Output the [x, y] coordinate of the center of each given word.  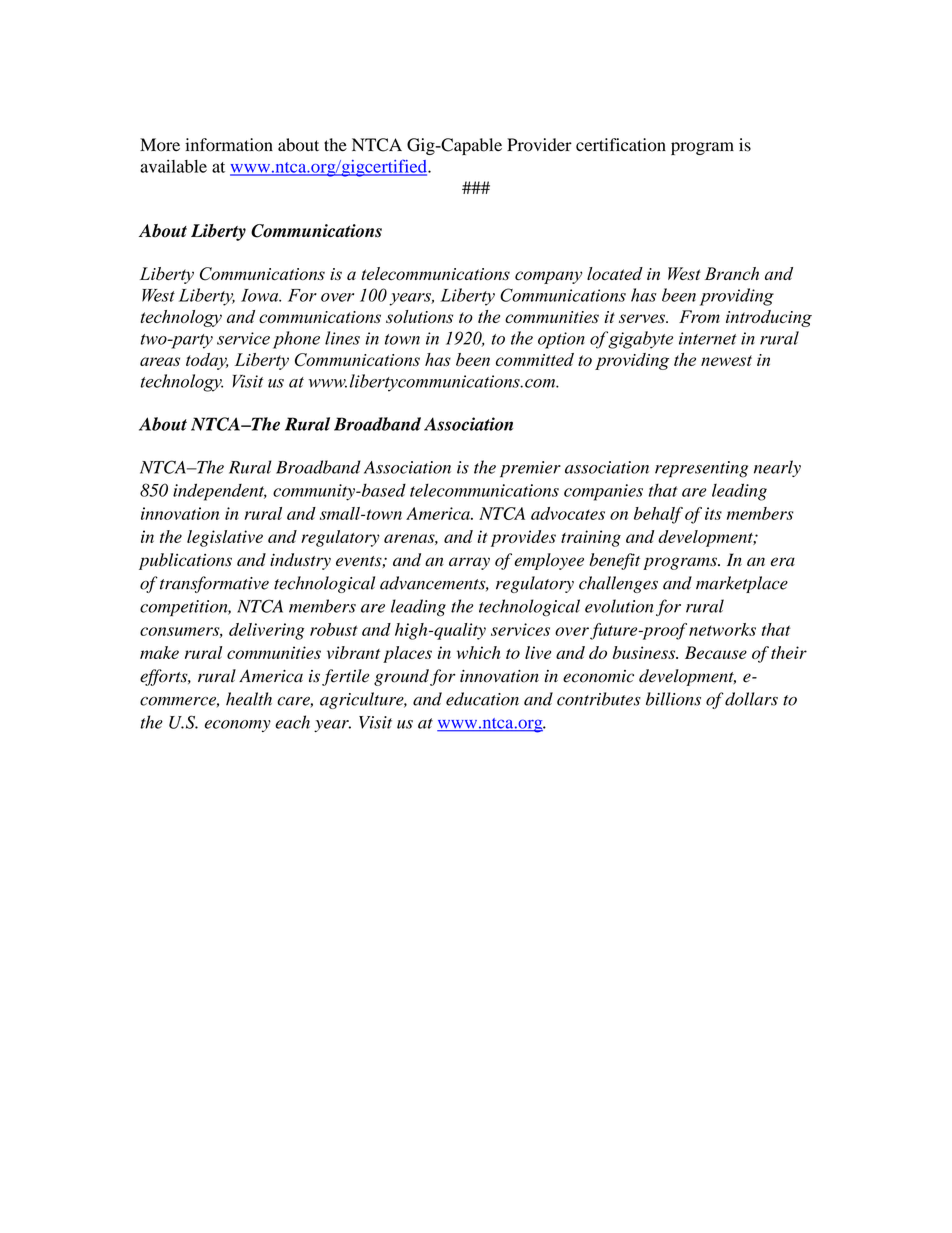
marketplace [742, 584]
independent [220, 492]
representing [701, 469]
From [699, 316]
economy [238, 726]
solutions [419, 316]
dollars [751, 699]
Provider [539, 145]
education [482, 699]
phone [296, 340]
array [469, 563]
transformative [214, 584]
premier [530, 469]
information [229, 145]
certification [621, 145]
